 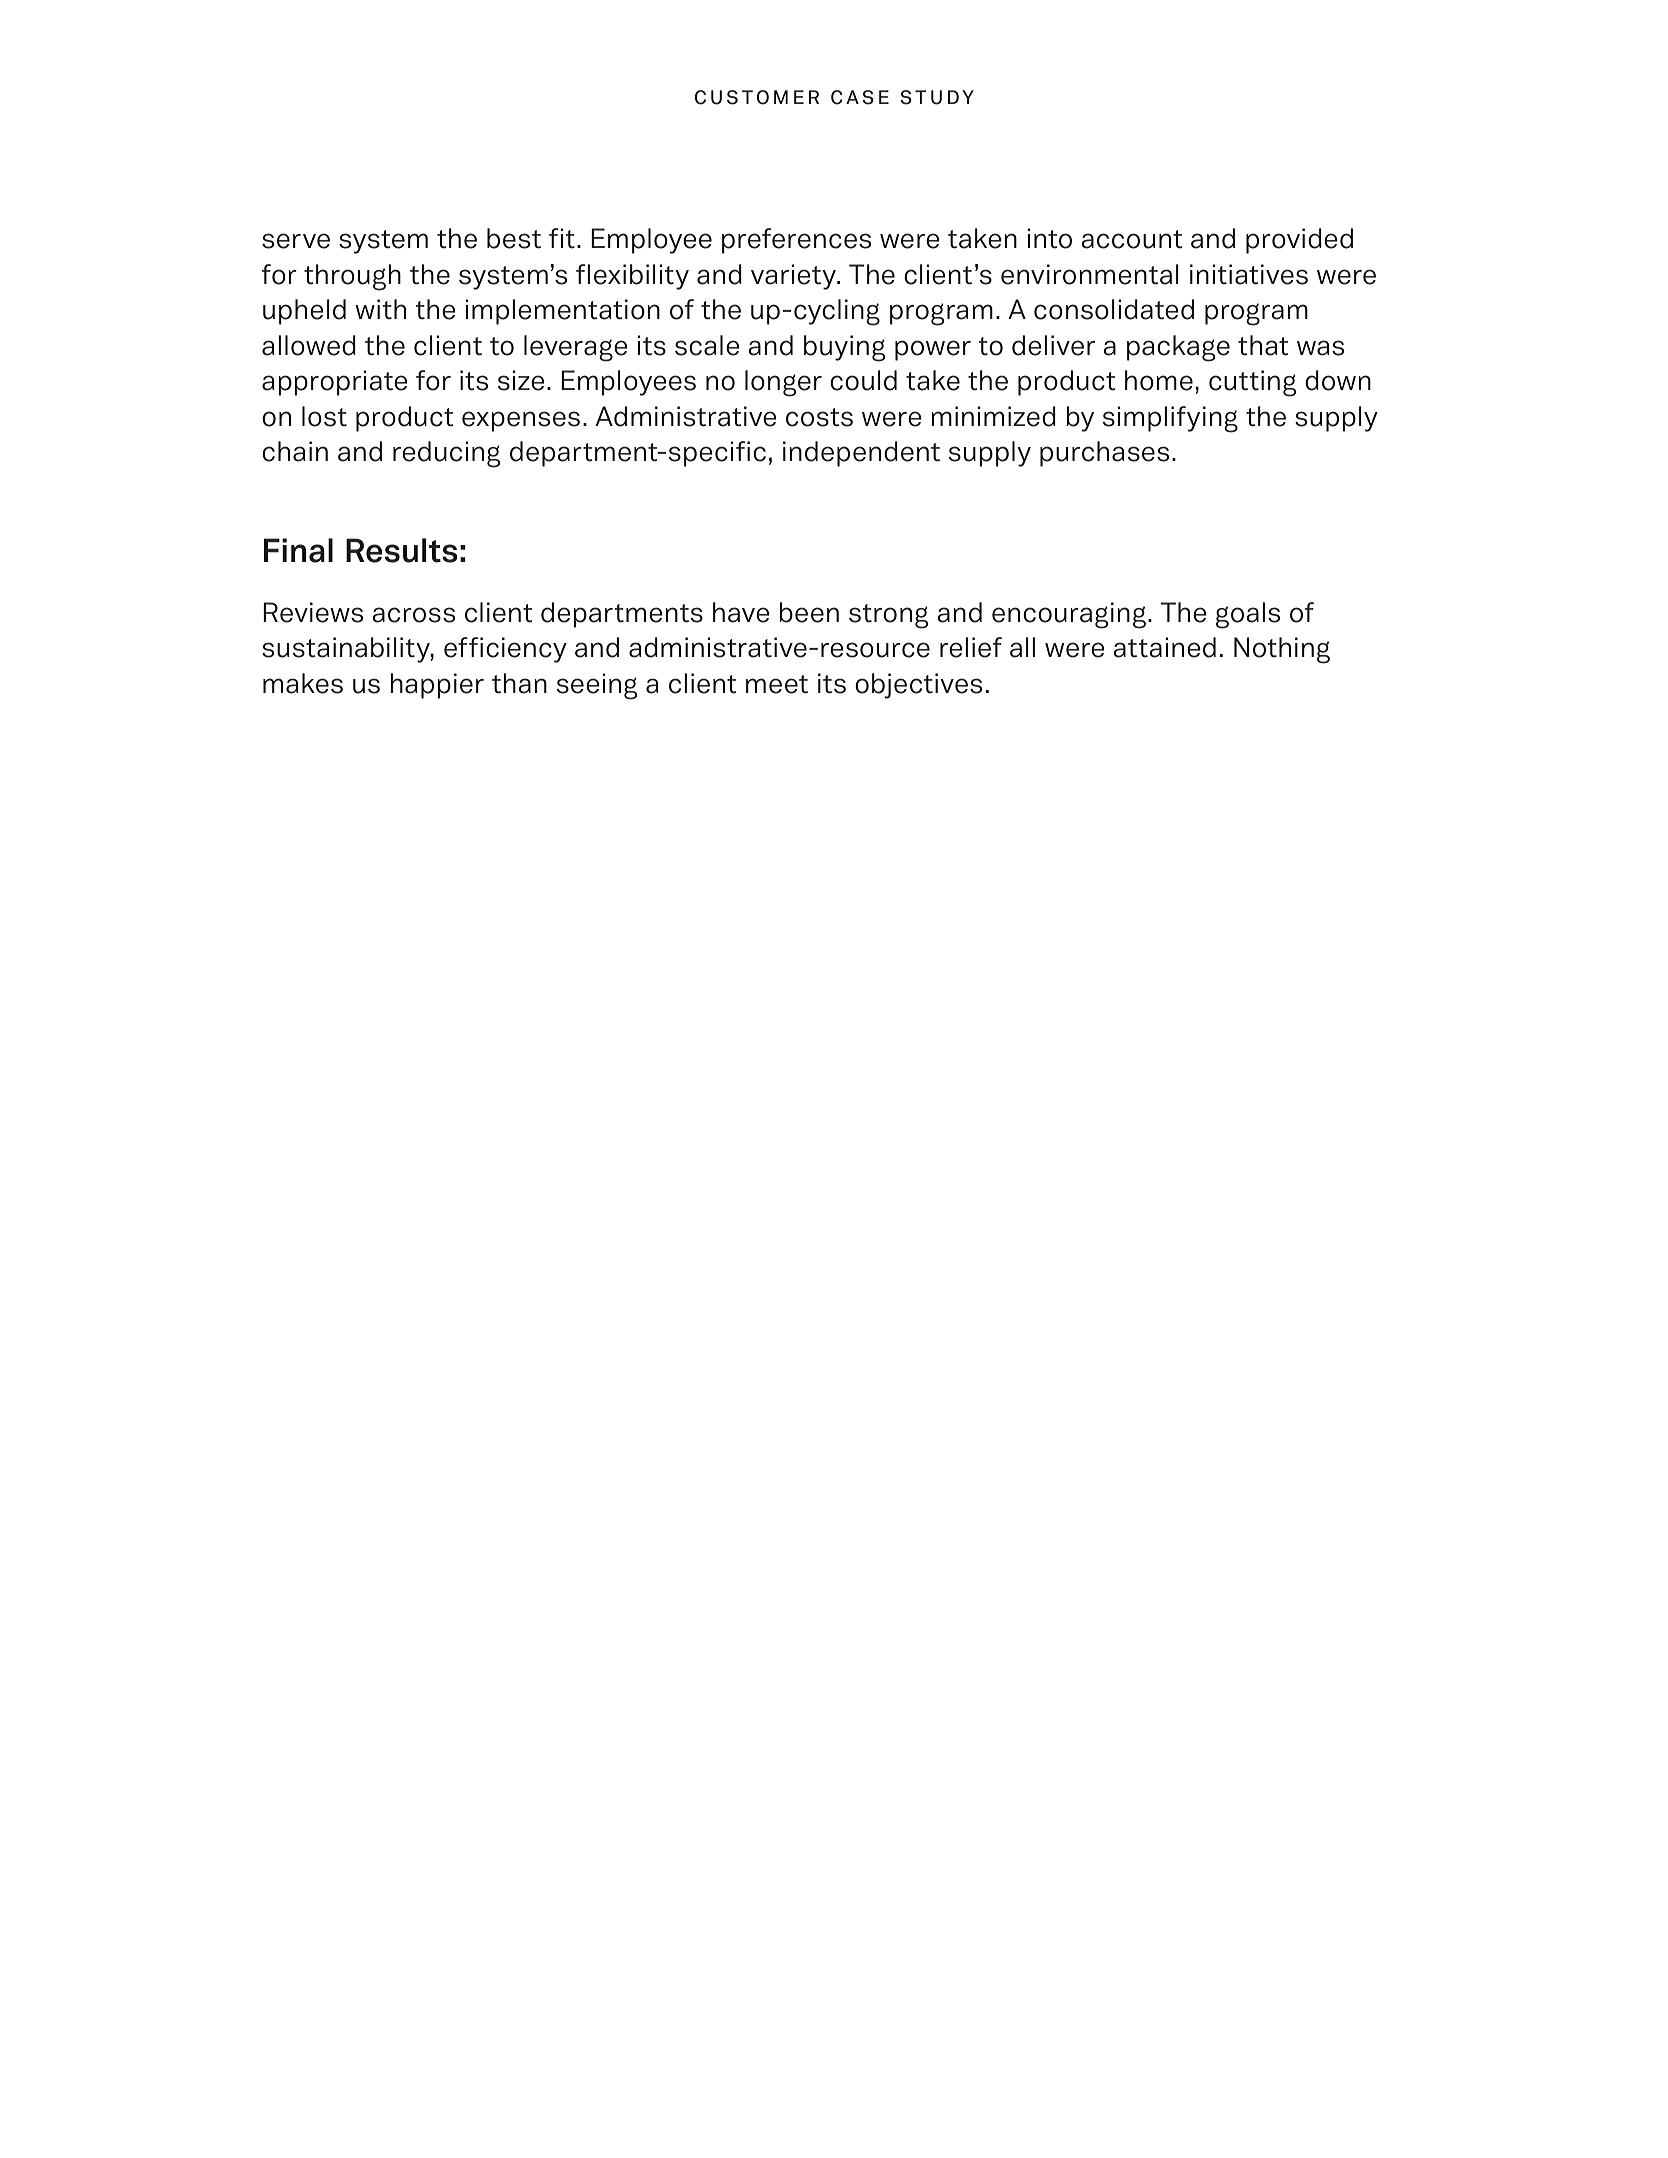 What do you see at coordinates (937, 97) in the screenshot?
I see `STUDY` at bounding box center [937, 97].
